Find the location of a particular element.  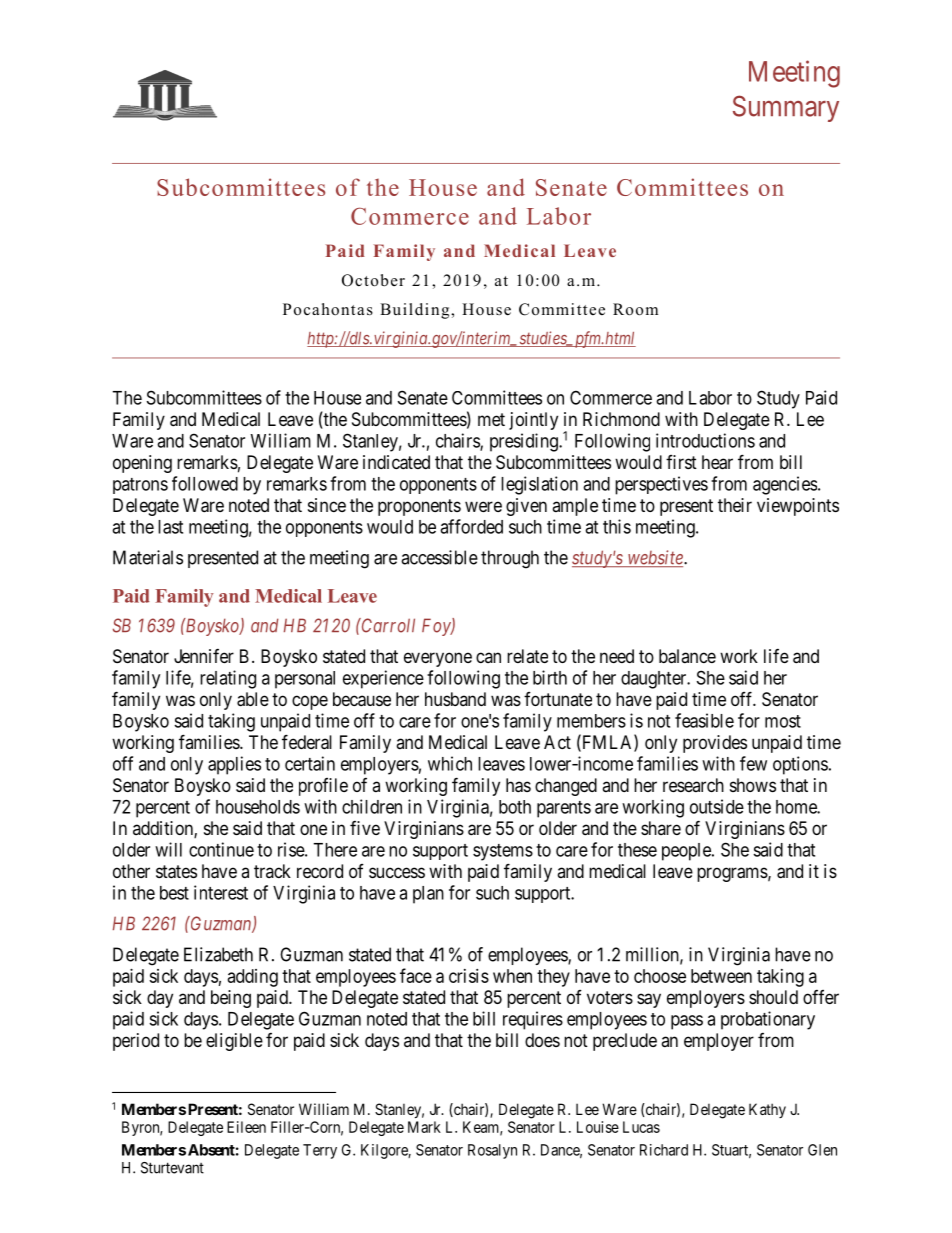

Eileen is located at coordinates (246, 1127).
